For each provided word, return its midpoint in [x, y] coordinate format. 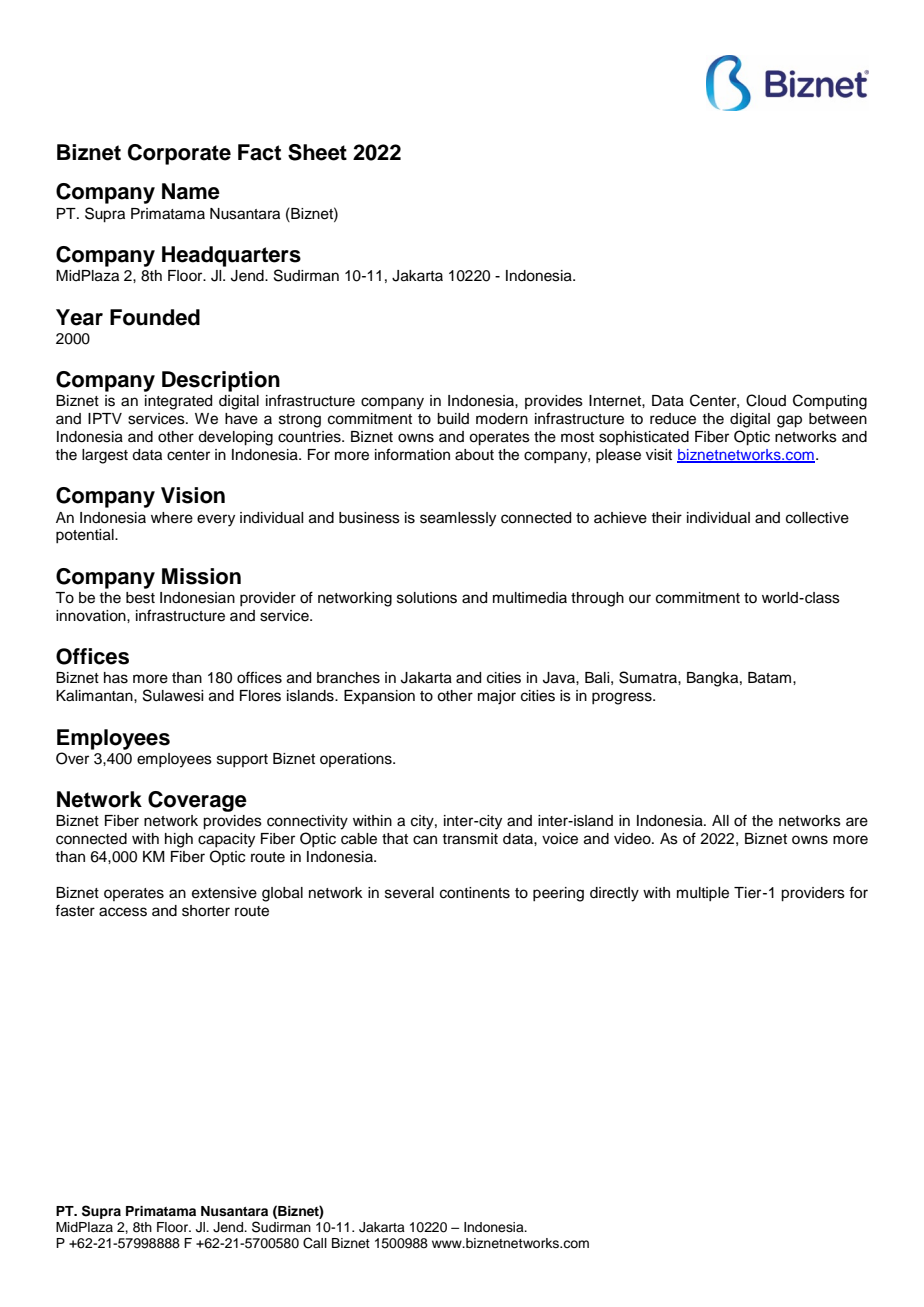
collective [817, 518]
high [179, 840]
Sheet [317, 152]
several [409, 893]
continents [475, 893]
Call [315, 1243]
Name [191, 191]
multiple [703, 894]
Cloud [766, 400]
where [172, 518]
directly [614, 894]
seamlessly [458, 519]
